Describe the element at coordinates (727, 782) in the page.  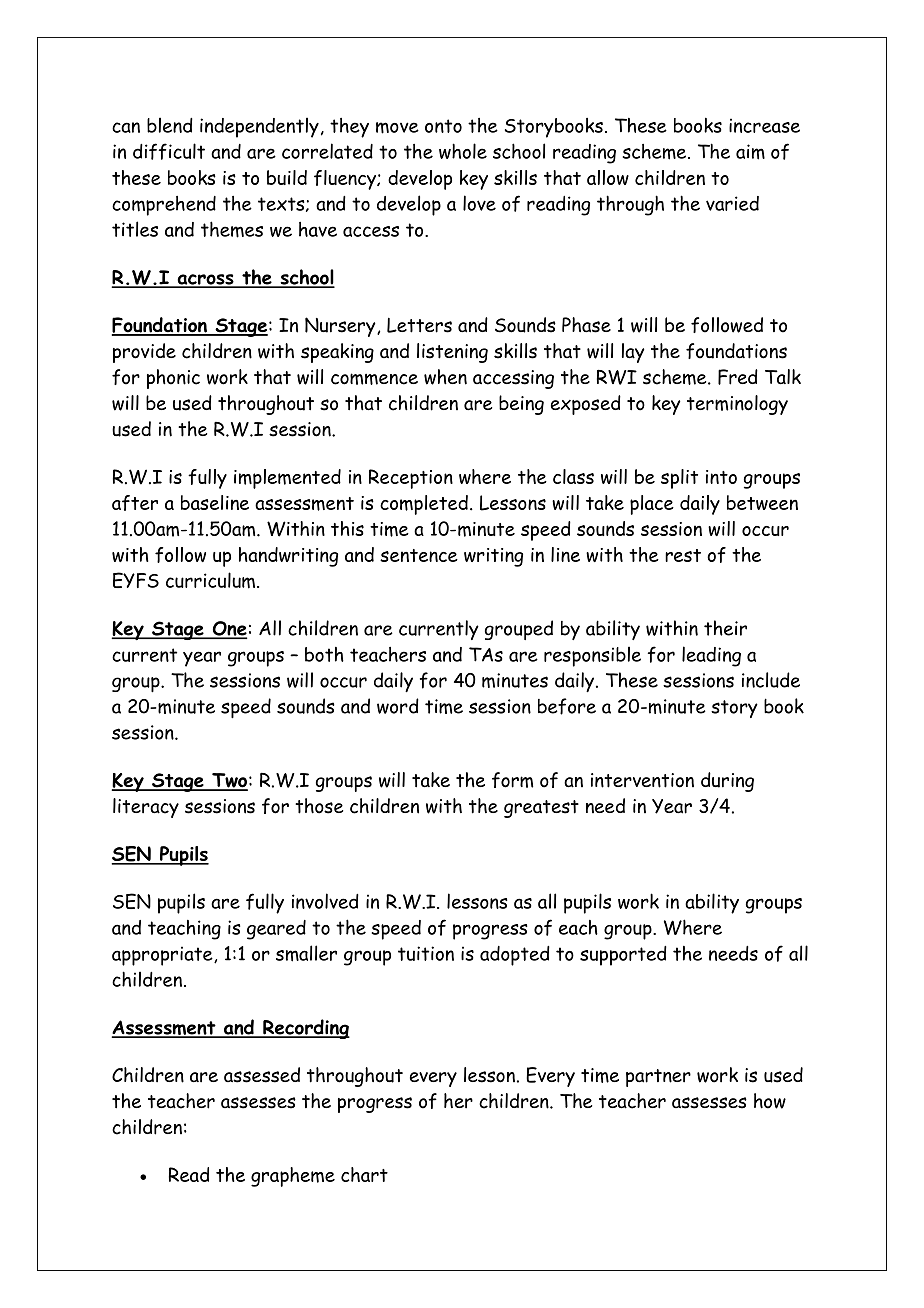
I see `during` at that location.
